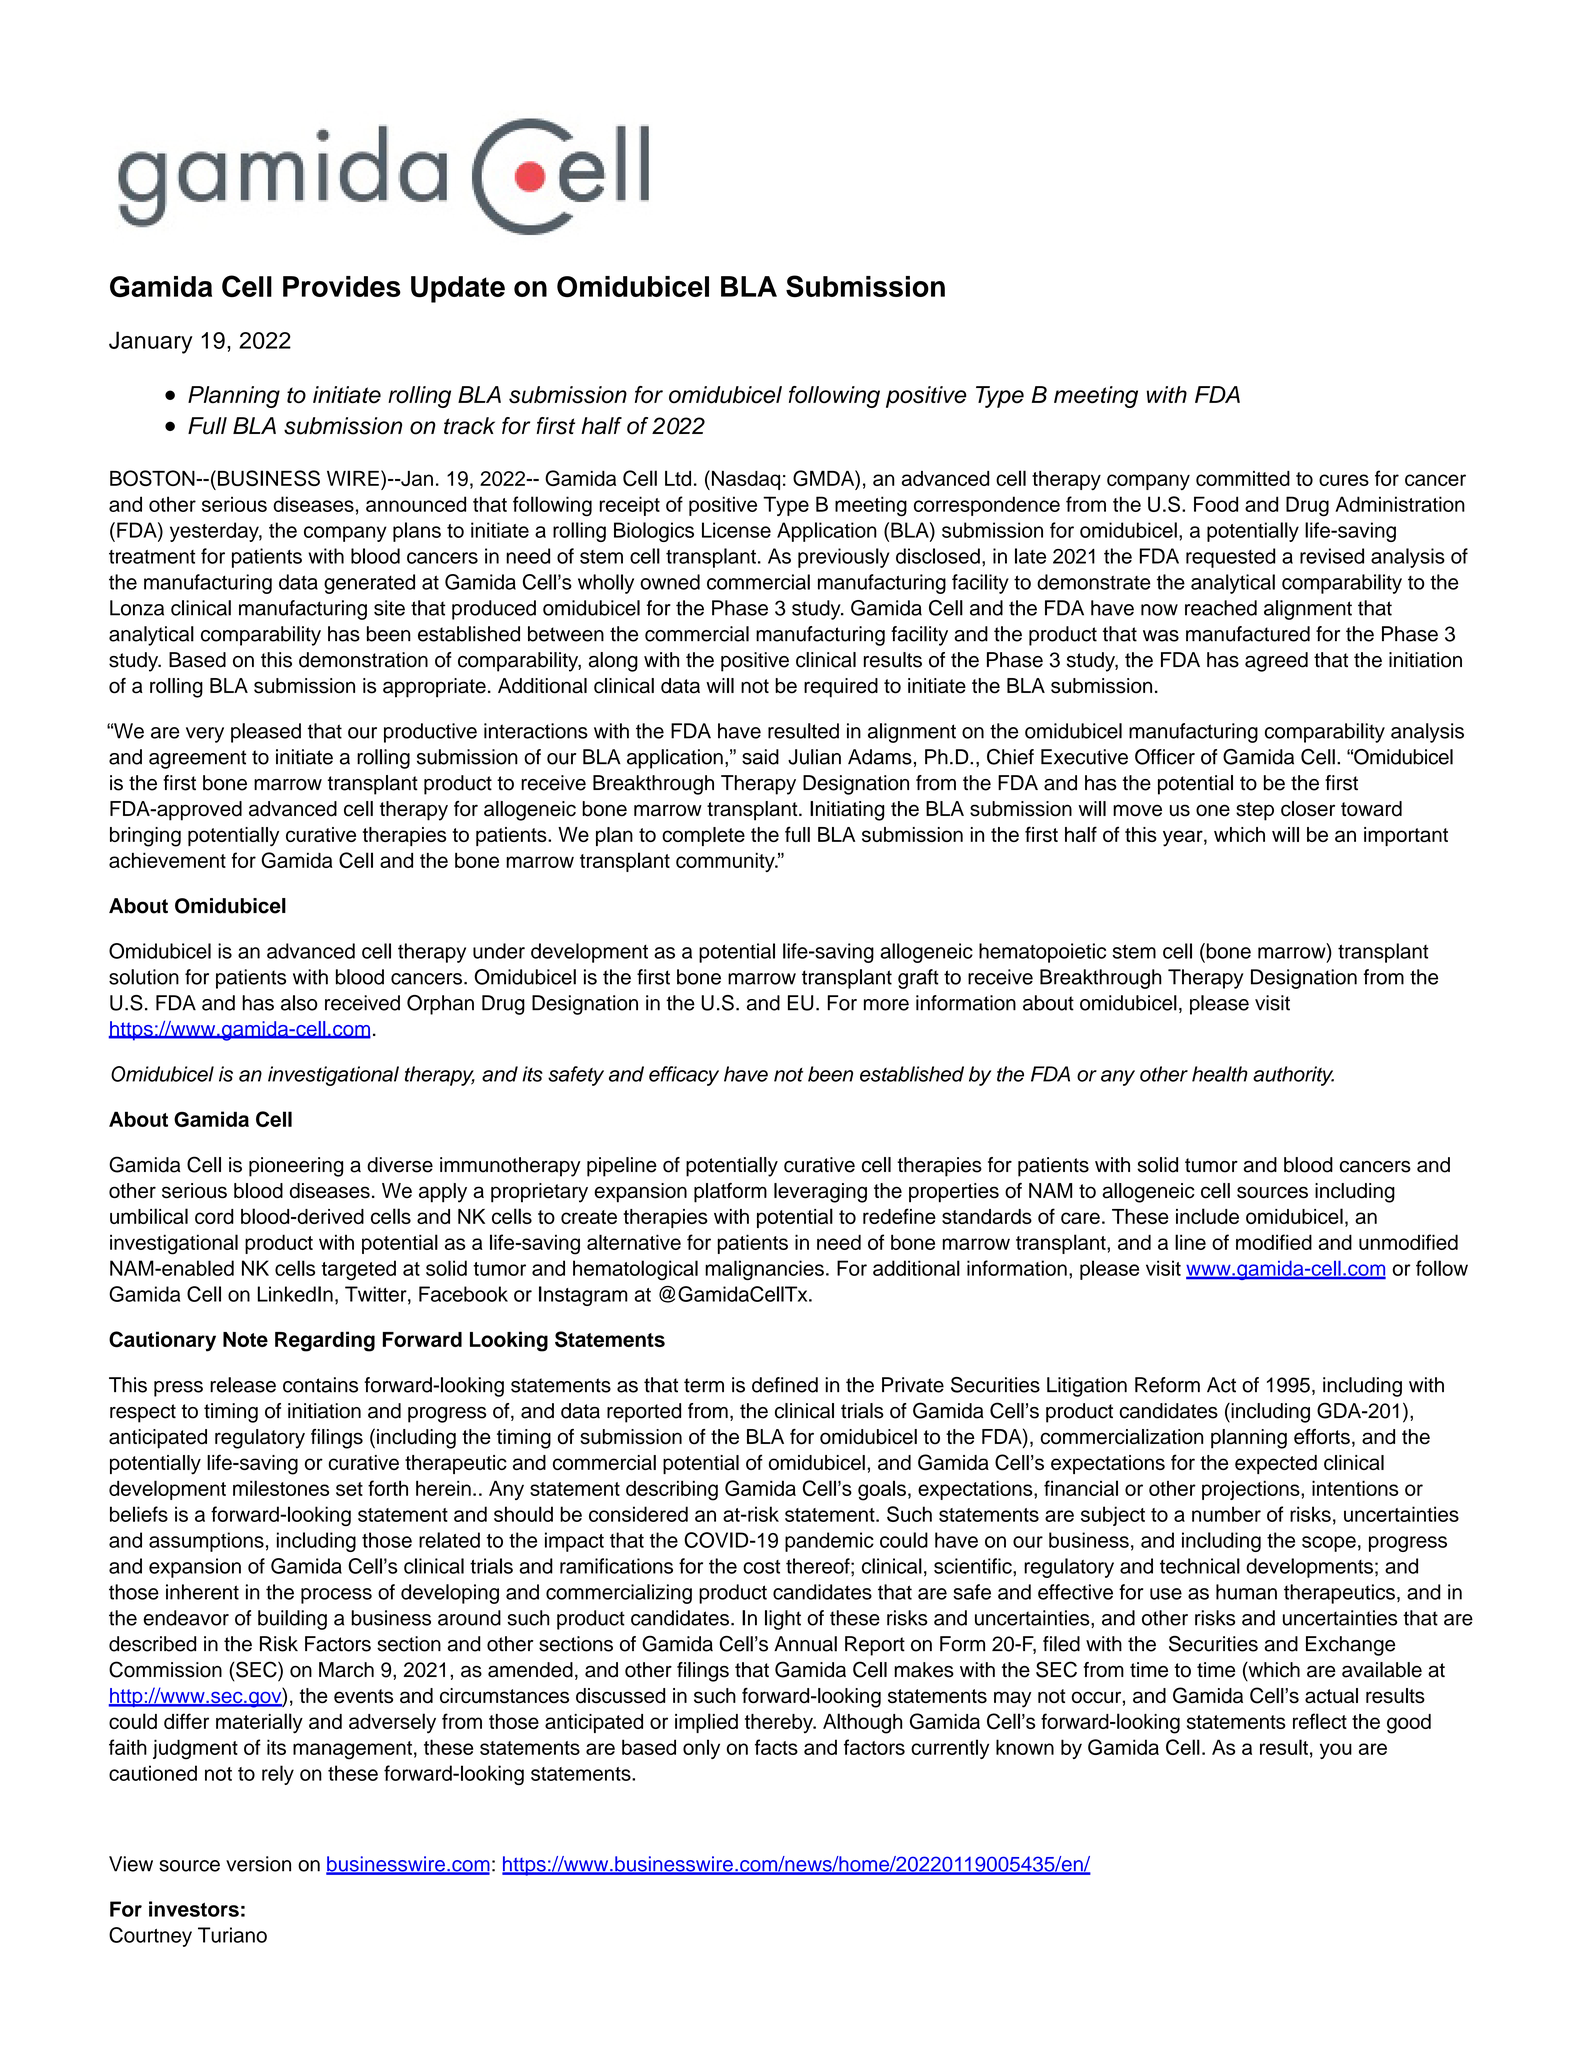 Image resolution: width=1585 pixels, height=2051 pixels. Describe the element at coordinates (167, 860) in the image. I see `achievement` at that location.
